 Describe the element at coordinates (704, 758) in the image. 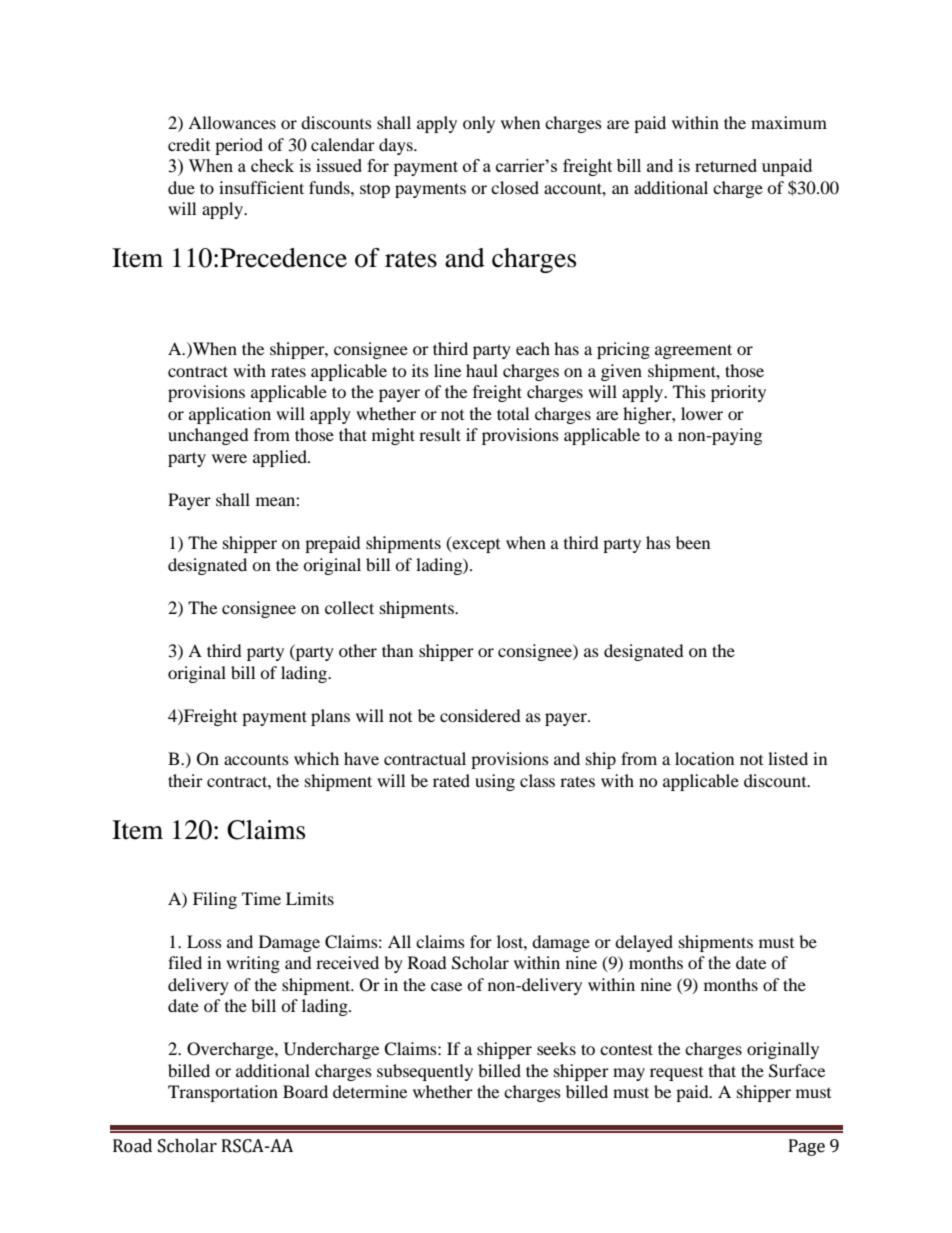

I see `location` at that location.
